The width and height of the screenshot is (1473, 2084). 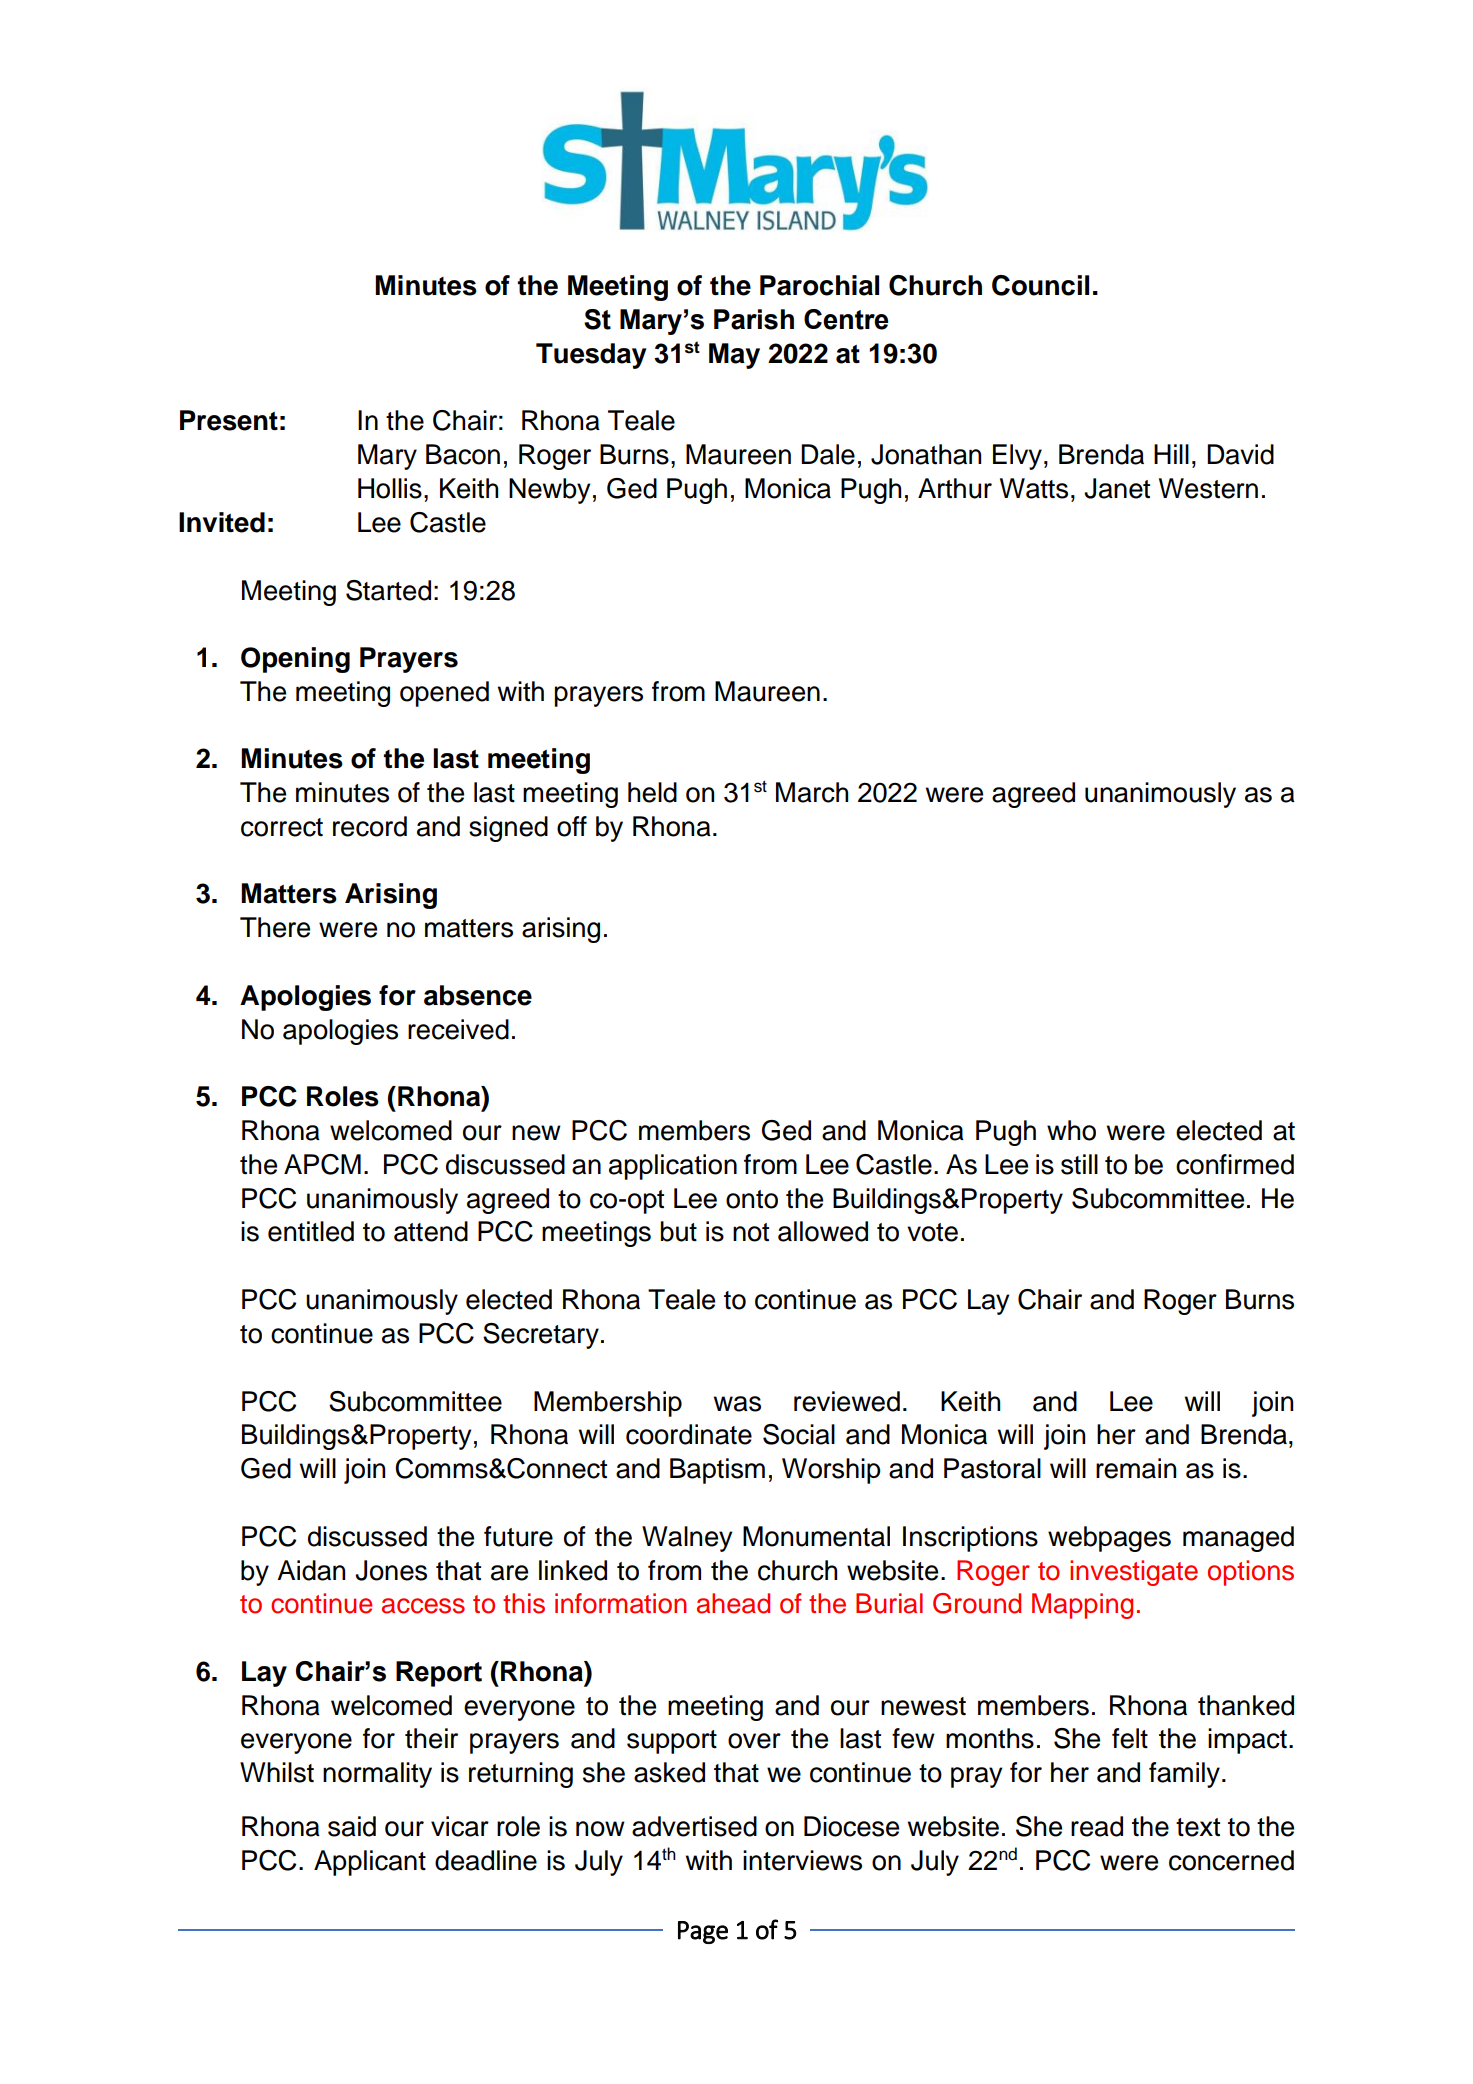 What do you see at coordinates (694, 1826) in the screenshot?
I see `advertised` at bounding box center [694, 1826].
